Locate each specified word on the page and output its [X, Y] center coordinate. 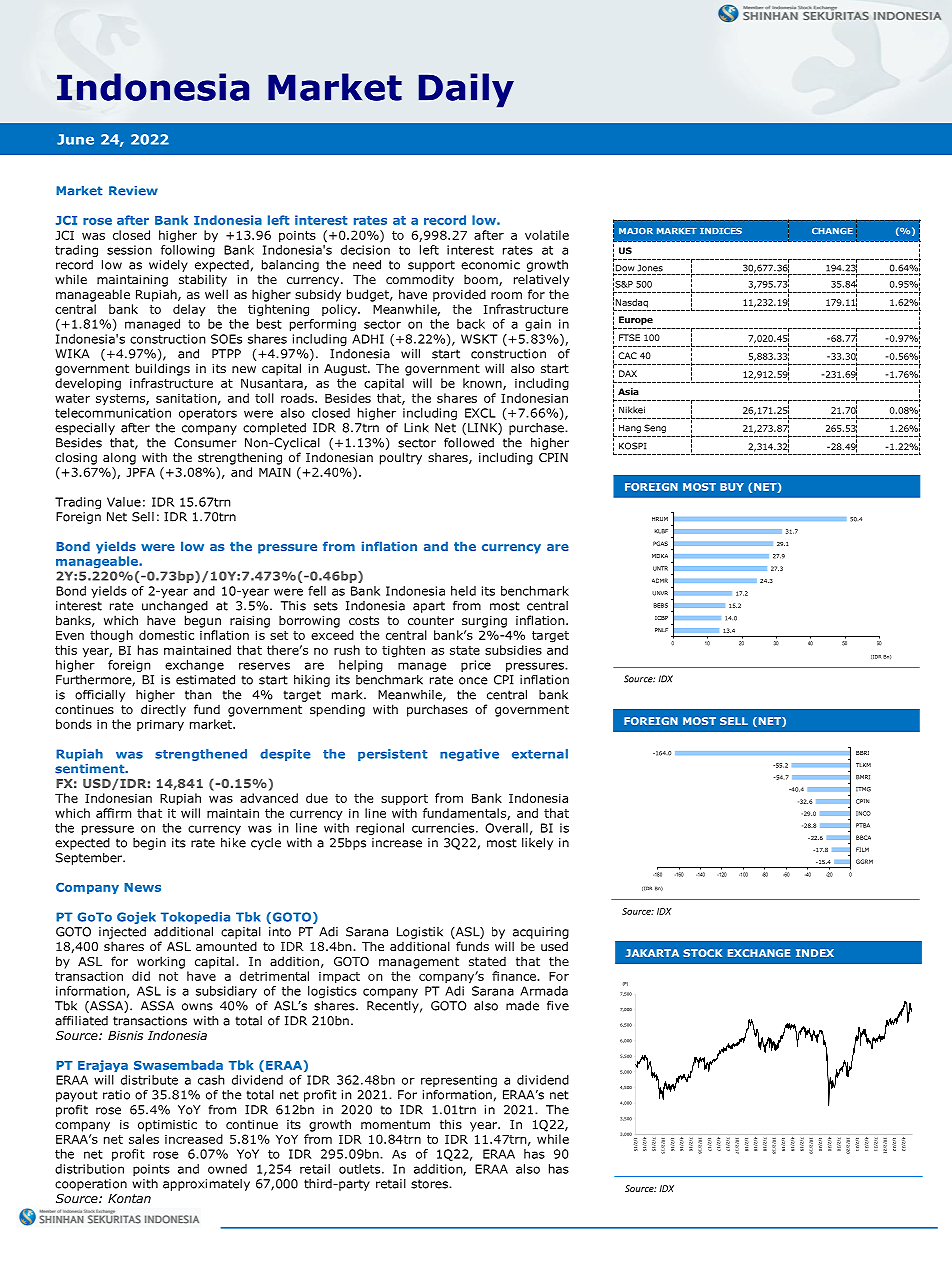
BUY [732, 487]
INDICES [721, 231]
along [119, 458]
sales [144, 1139]
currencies [443, 828]
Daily [466, 90]
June [75, 139]
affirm [113, 813]
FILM [862, 849]
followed [469, 443]
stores [430, 1184]
